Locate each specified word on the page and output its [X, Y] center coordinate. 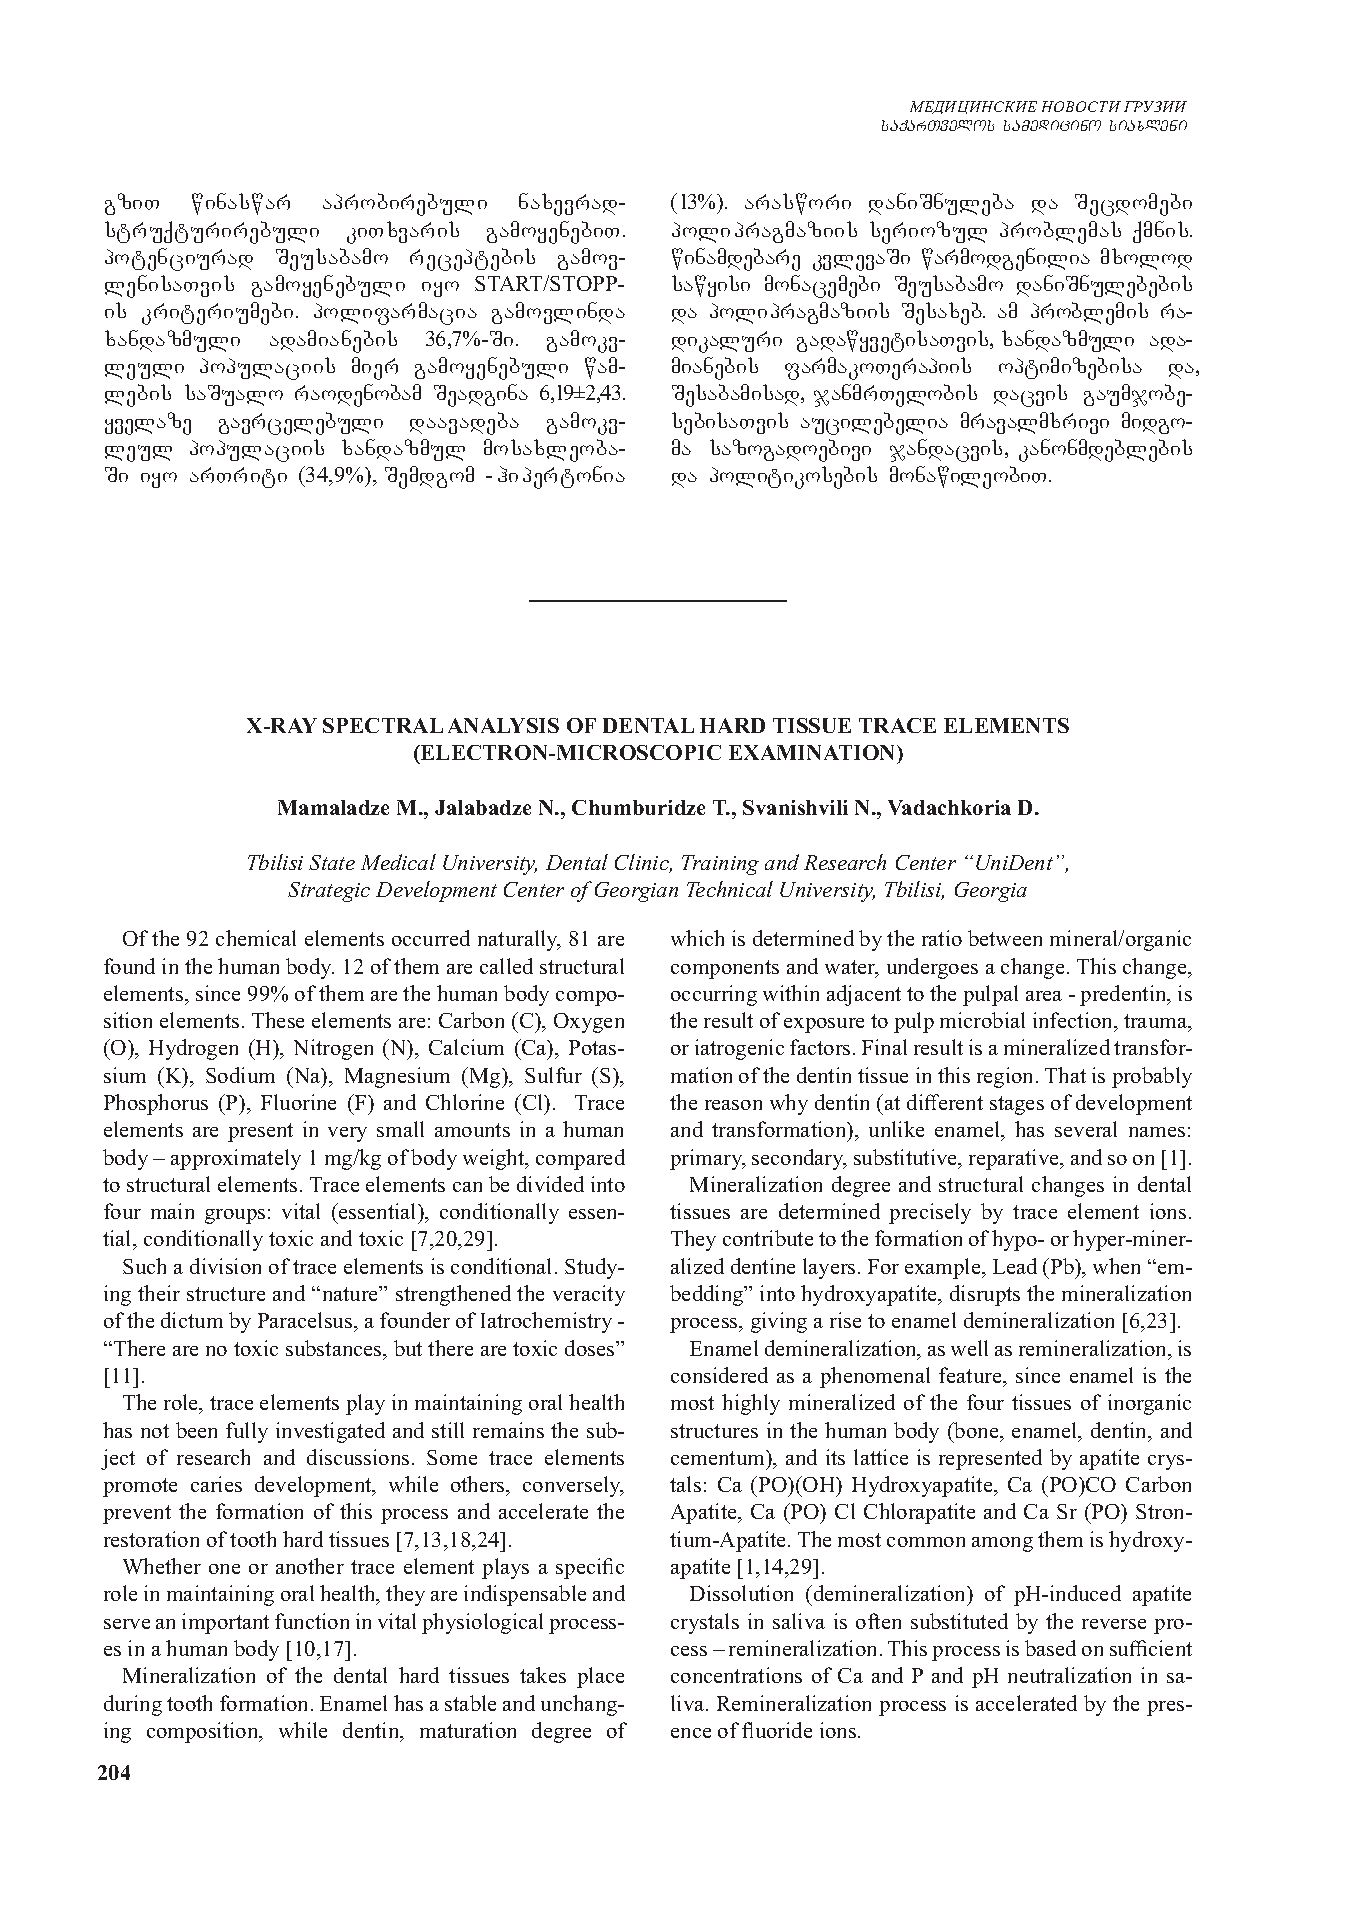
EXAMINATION [813, 754]
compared [580, 1159]
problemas [1060, 232]
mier [375, 368]
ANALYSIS [503, 725]
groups [235, 1216]
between [1005, 938]
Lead [1015, 1266]
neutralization [1069, 1675]
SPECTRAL [383, 725]
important [225, 1623]
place [600, 1677]
